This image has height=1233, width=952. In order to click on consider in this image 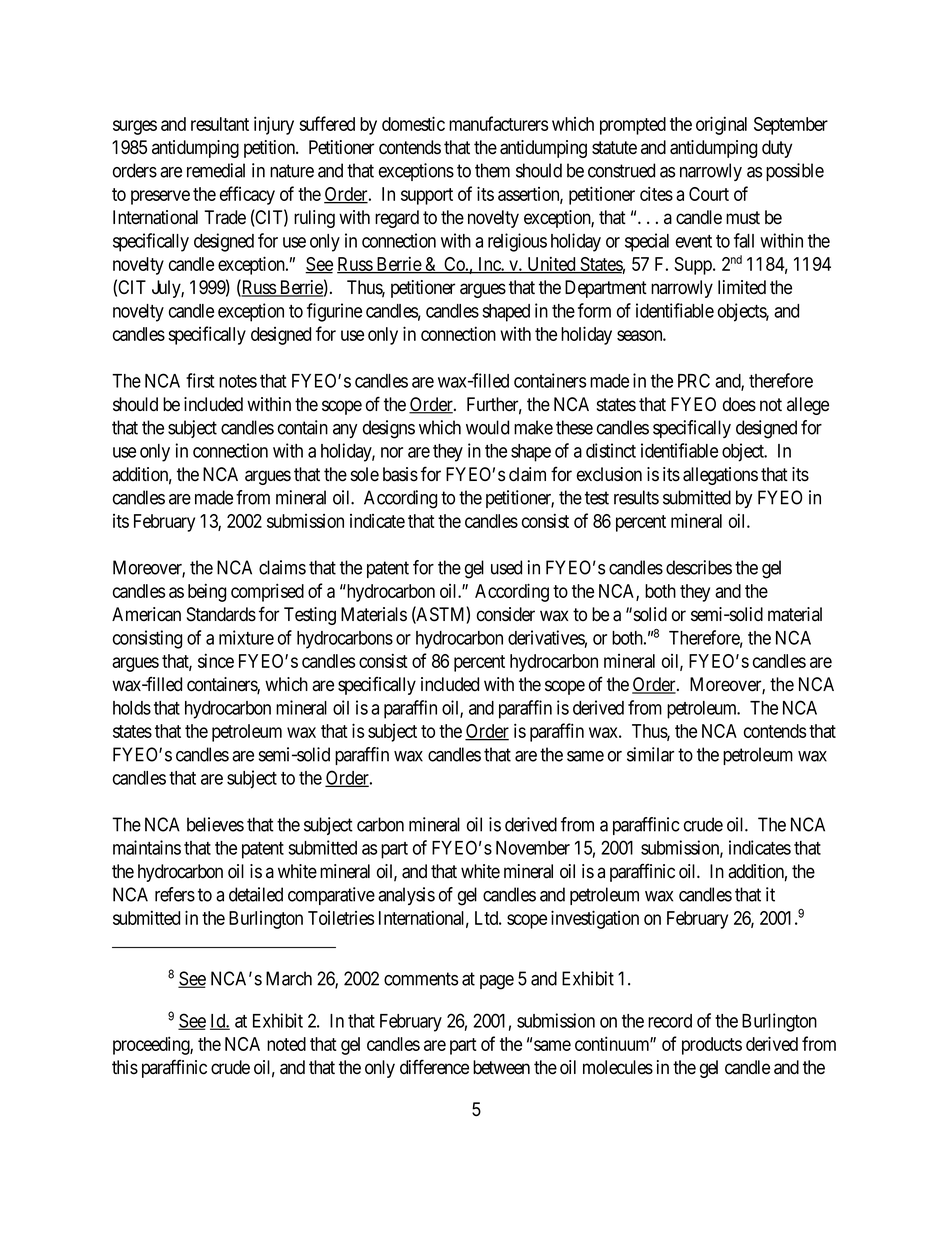, I will do `click(506, 614)`.
